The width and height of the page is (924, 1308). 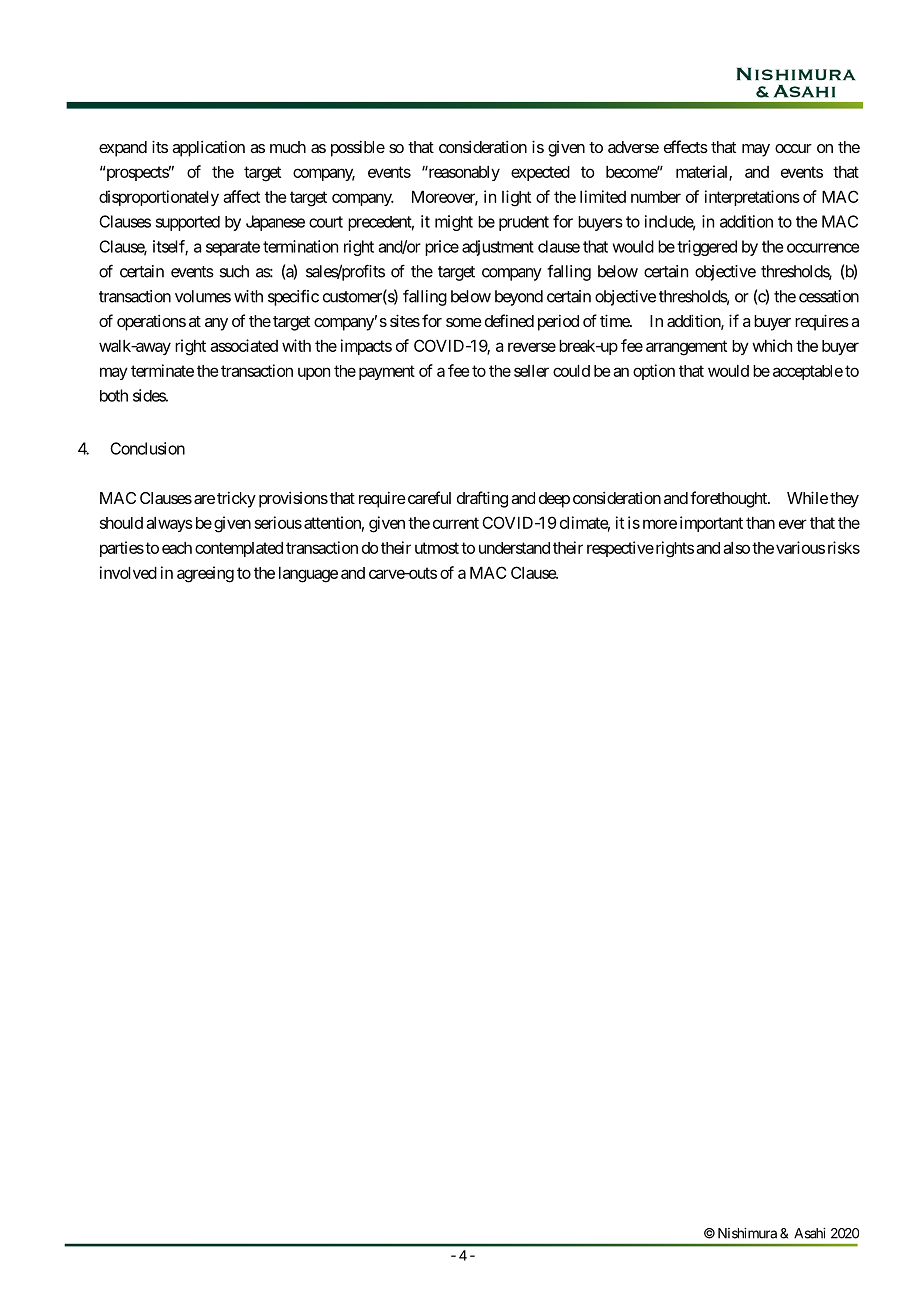 What do you see at coordinates (729, 499) in the page?
I see `forethought` at bounding box center [729, 499].
